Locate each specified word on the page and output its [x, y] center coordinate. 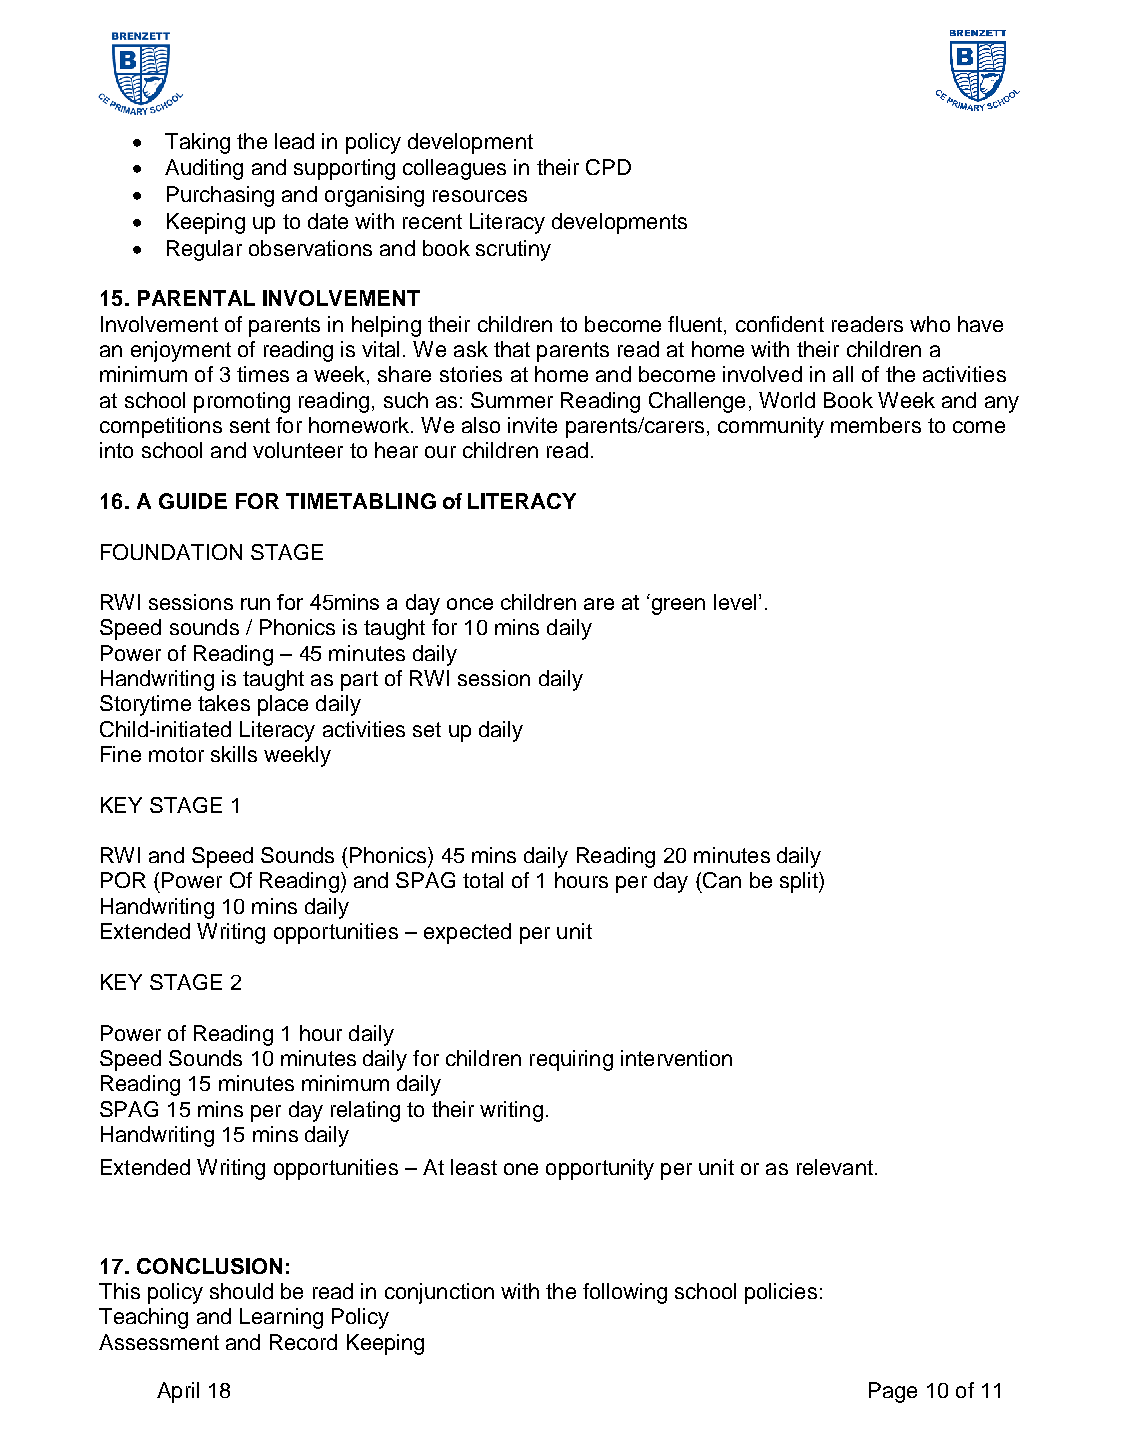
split [800, 882]
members [876, 425]
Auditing [204, 169]
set [427, 729]
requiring [571, 1060]
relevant [835, 1167]
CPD [608, 167]
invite [532, 425]
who [930, 324]
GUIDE [193, 501]
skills [234, 754]
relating [365, 1111]
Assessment [159, 1342]
